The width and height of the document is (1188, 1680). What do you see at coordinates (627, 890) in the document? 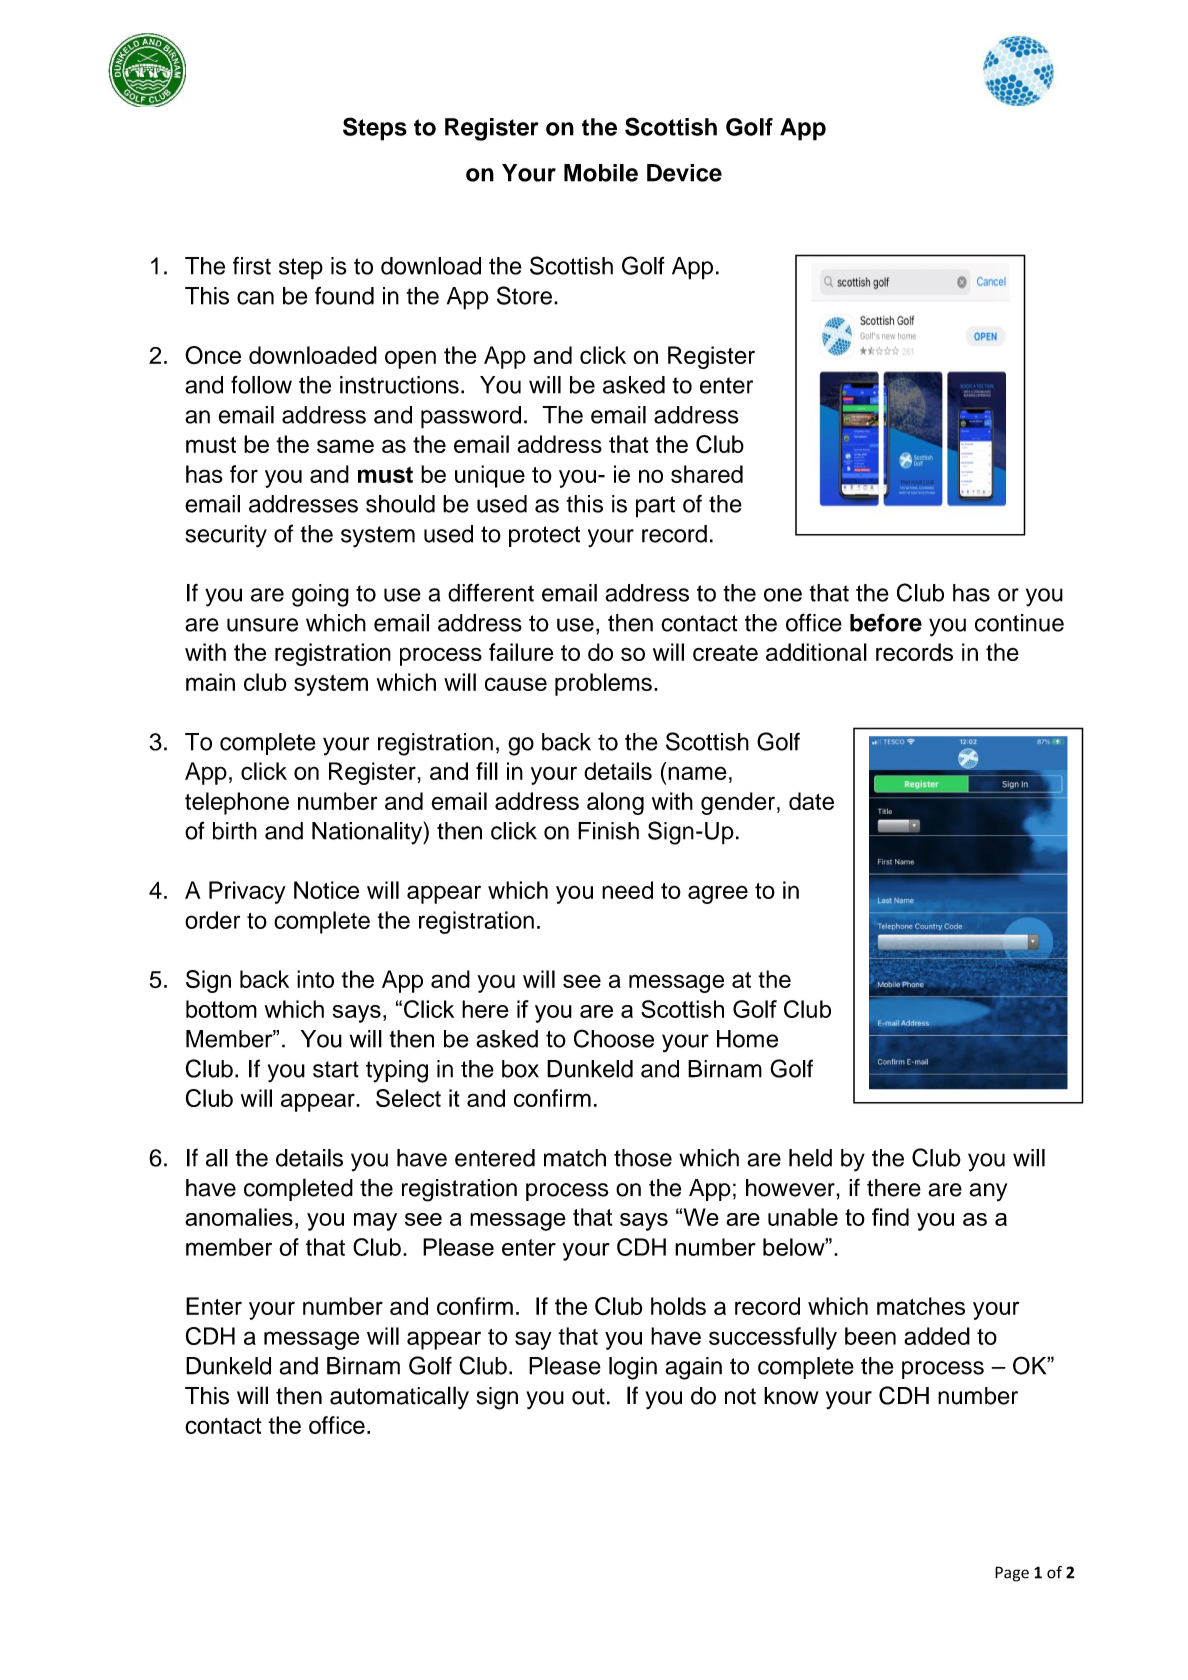
I see `need` at bounding box center [627, 890].
